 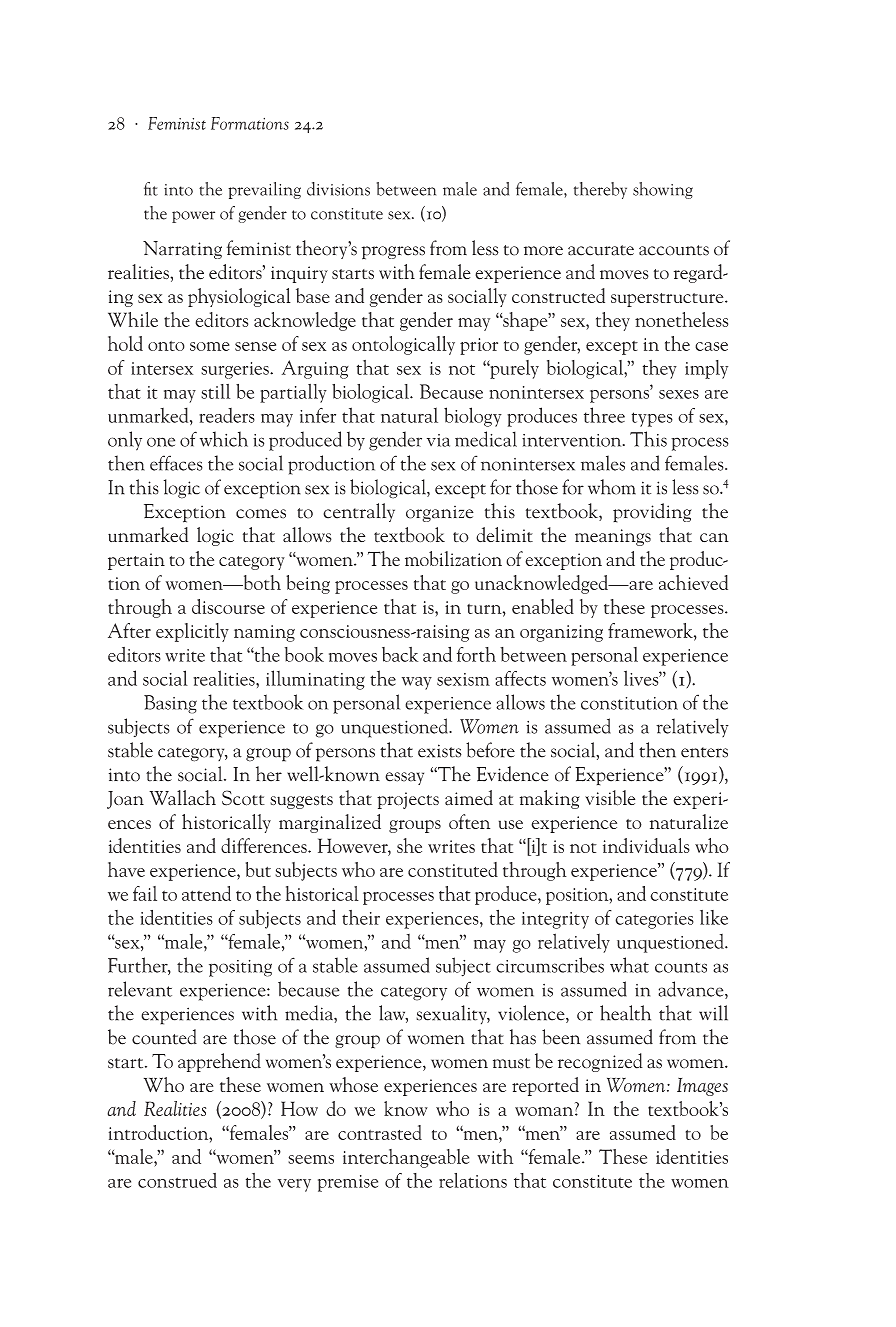 What do you see at coordinates (393, 253) in the screenshot?
I see `progress` at bounding box center [393, 253].
